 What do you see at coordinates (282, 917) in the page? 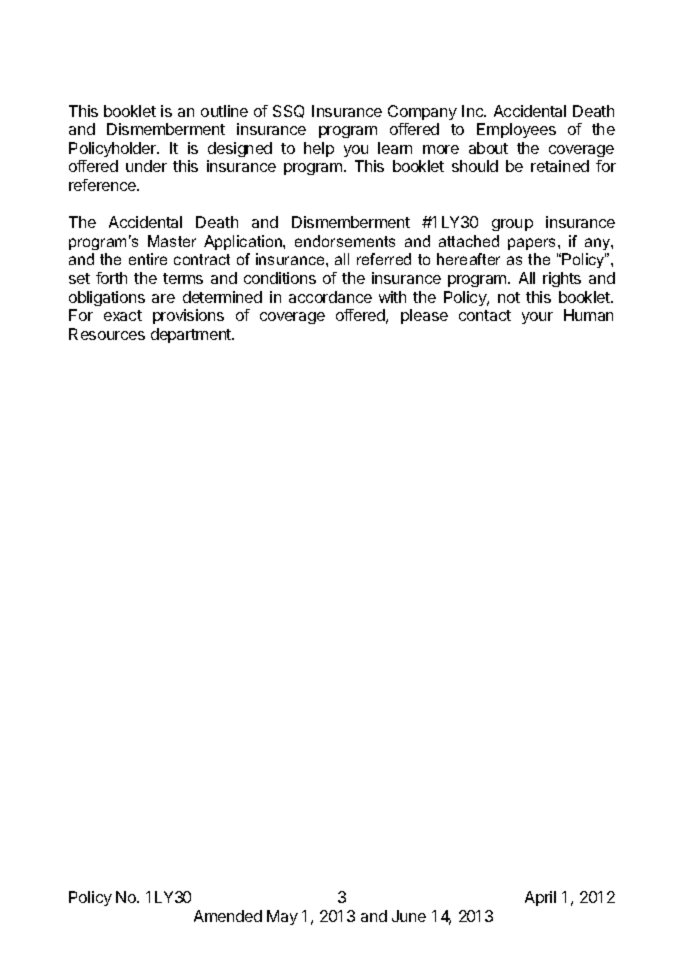
I see `May` at bounding box center [282, 917].
